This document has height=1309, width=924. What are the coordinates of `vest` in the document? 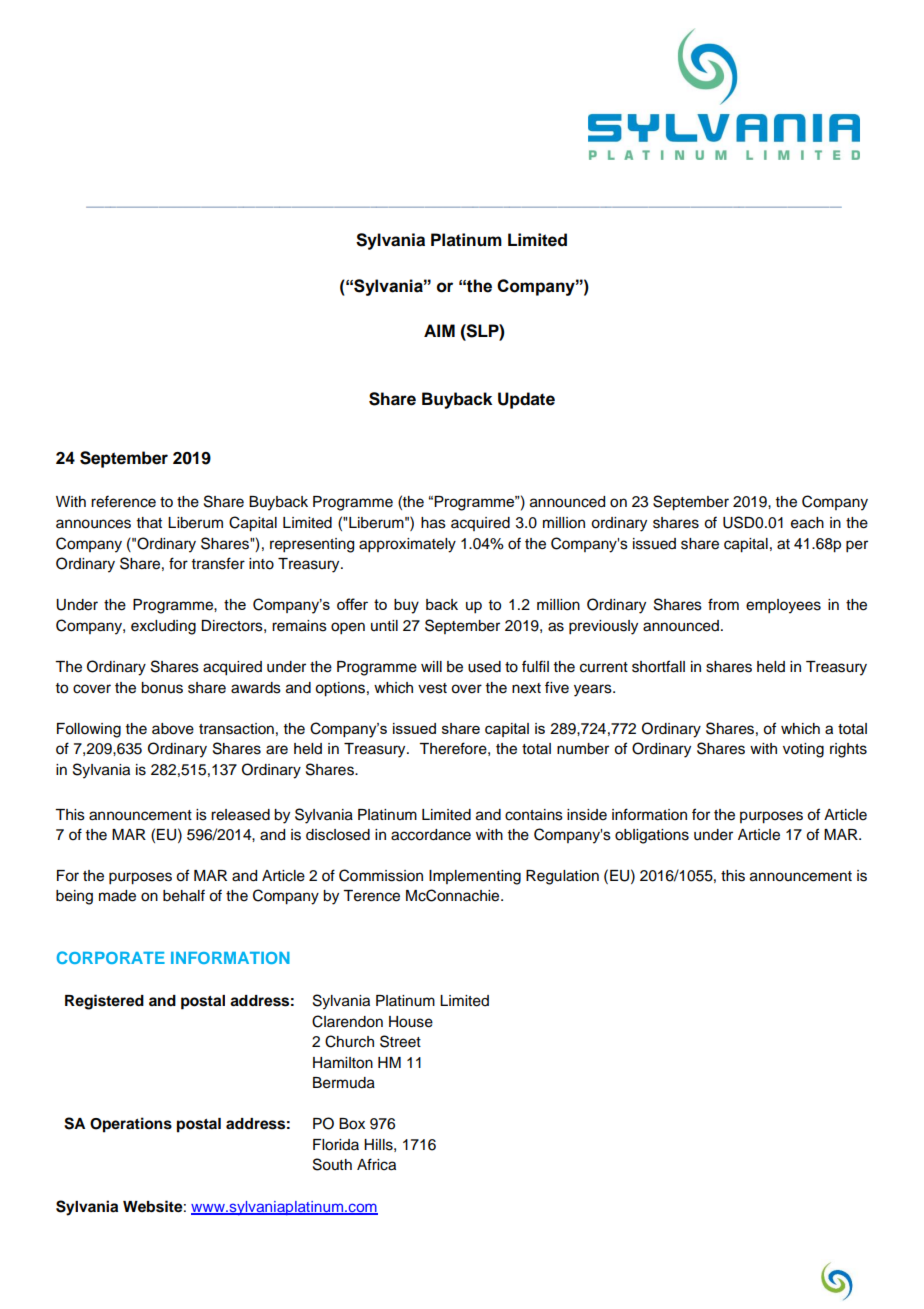 It's located at (432, 688).
